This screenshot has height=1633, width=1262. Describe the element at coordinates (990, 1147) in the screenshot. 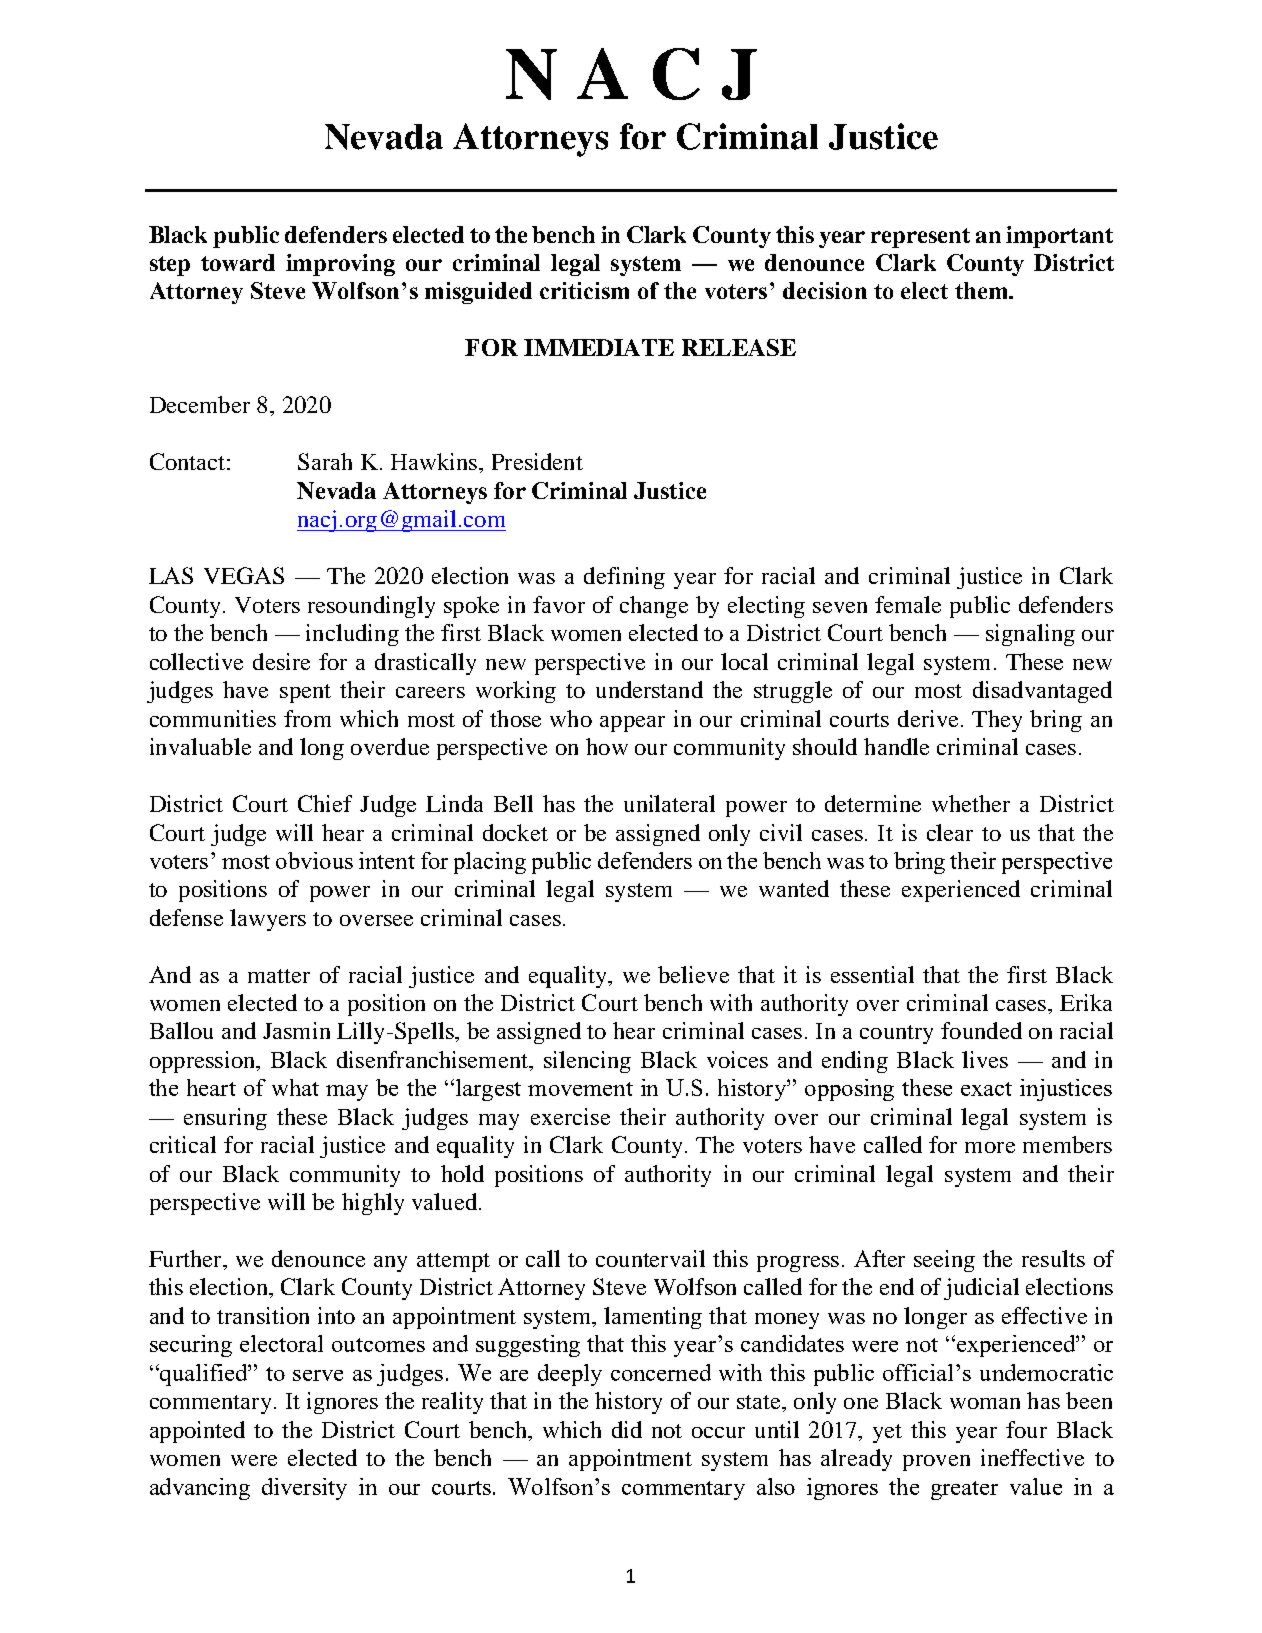

I see `more` at that location.
